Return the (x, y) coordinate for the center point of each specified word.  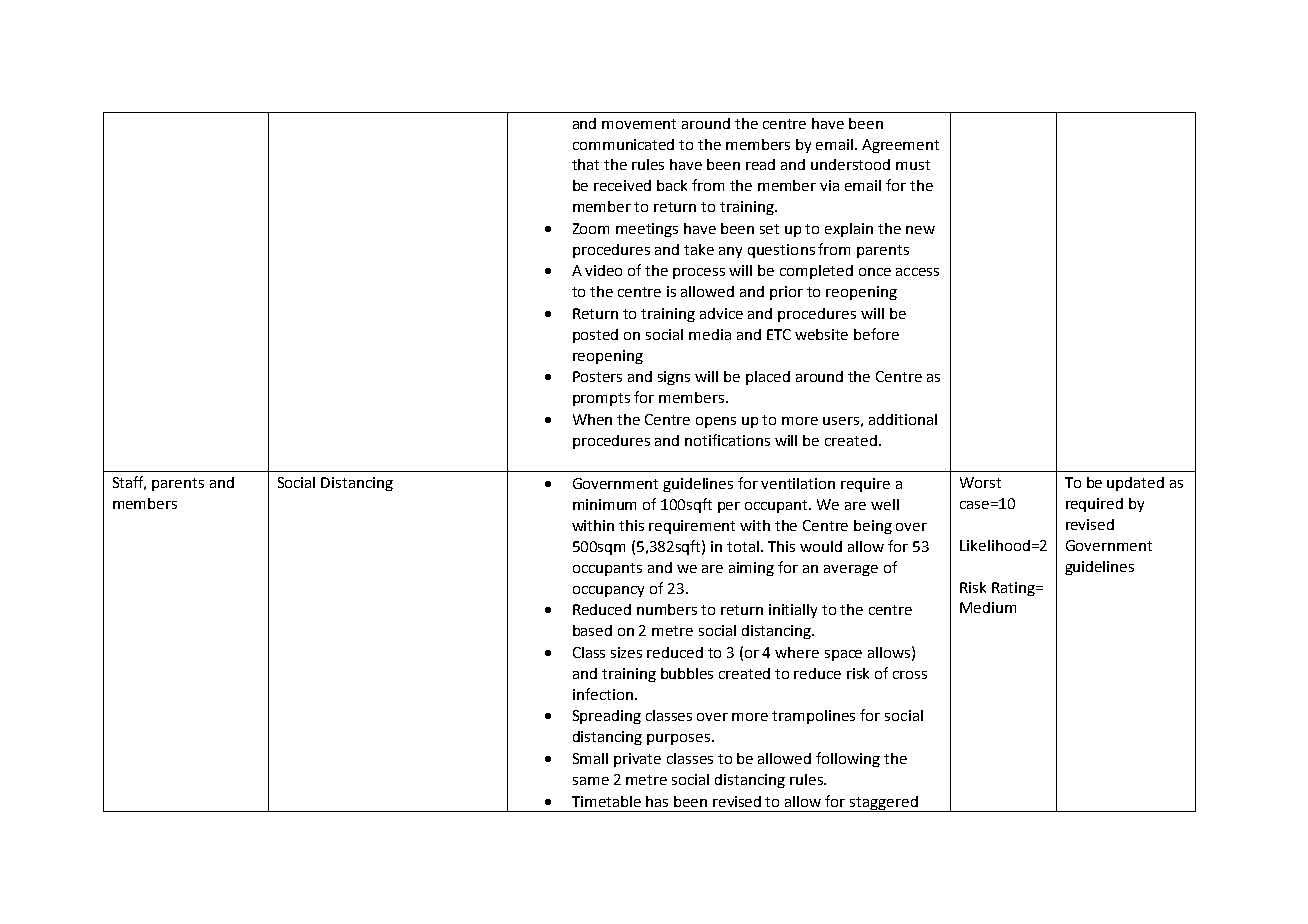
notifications (727, 440)
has (657, 801)
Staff (129, 483)
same (591, 781)
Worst (980, 482)
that (585, 164)
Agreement (900, 146)
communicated (623, 144)
